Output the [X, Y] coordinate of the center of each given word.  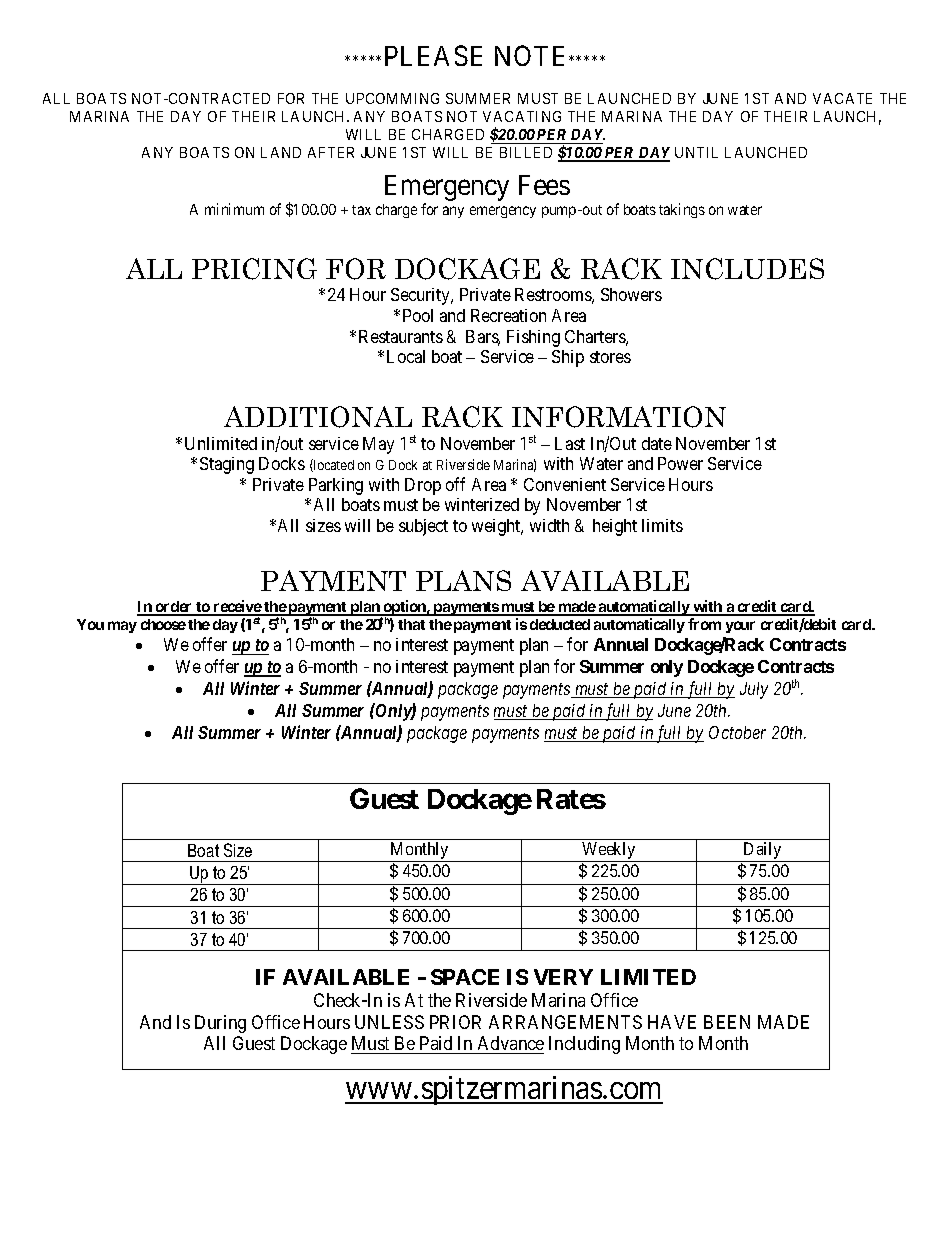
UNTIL [696, 152]
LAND [281, 152]
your [740, 627]
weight [497, 527]
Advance [509, 1045]
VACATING [522, 116]
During [220, 1024]
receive [237, 607]
